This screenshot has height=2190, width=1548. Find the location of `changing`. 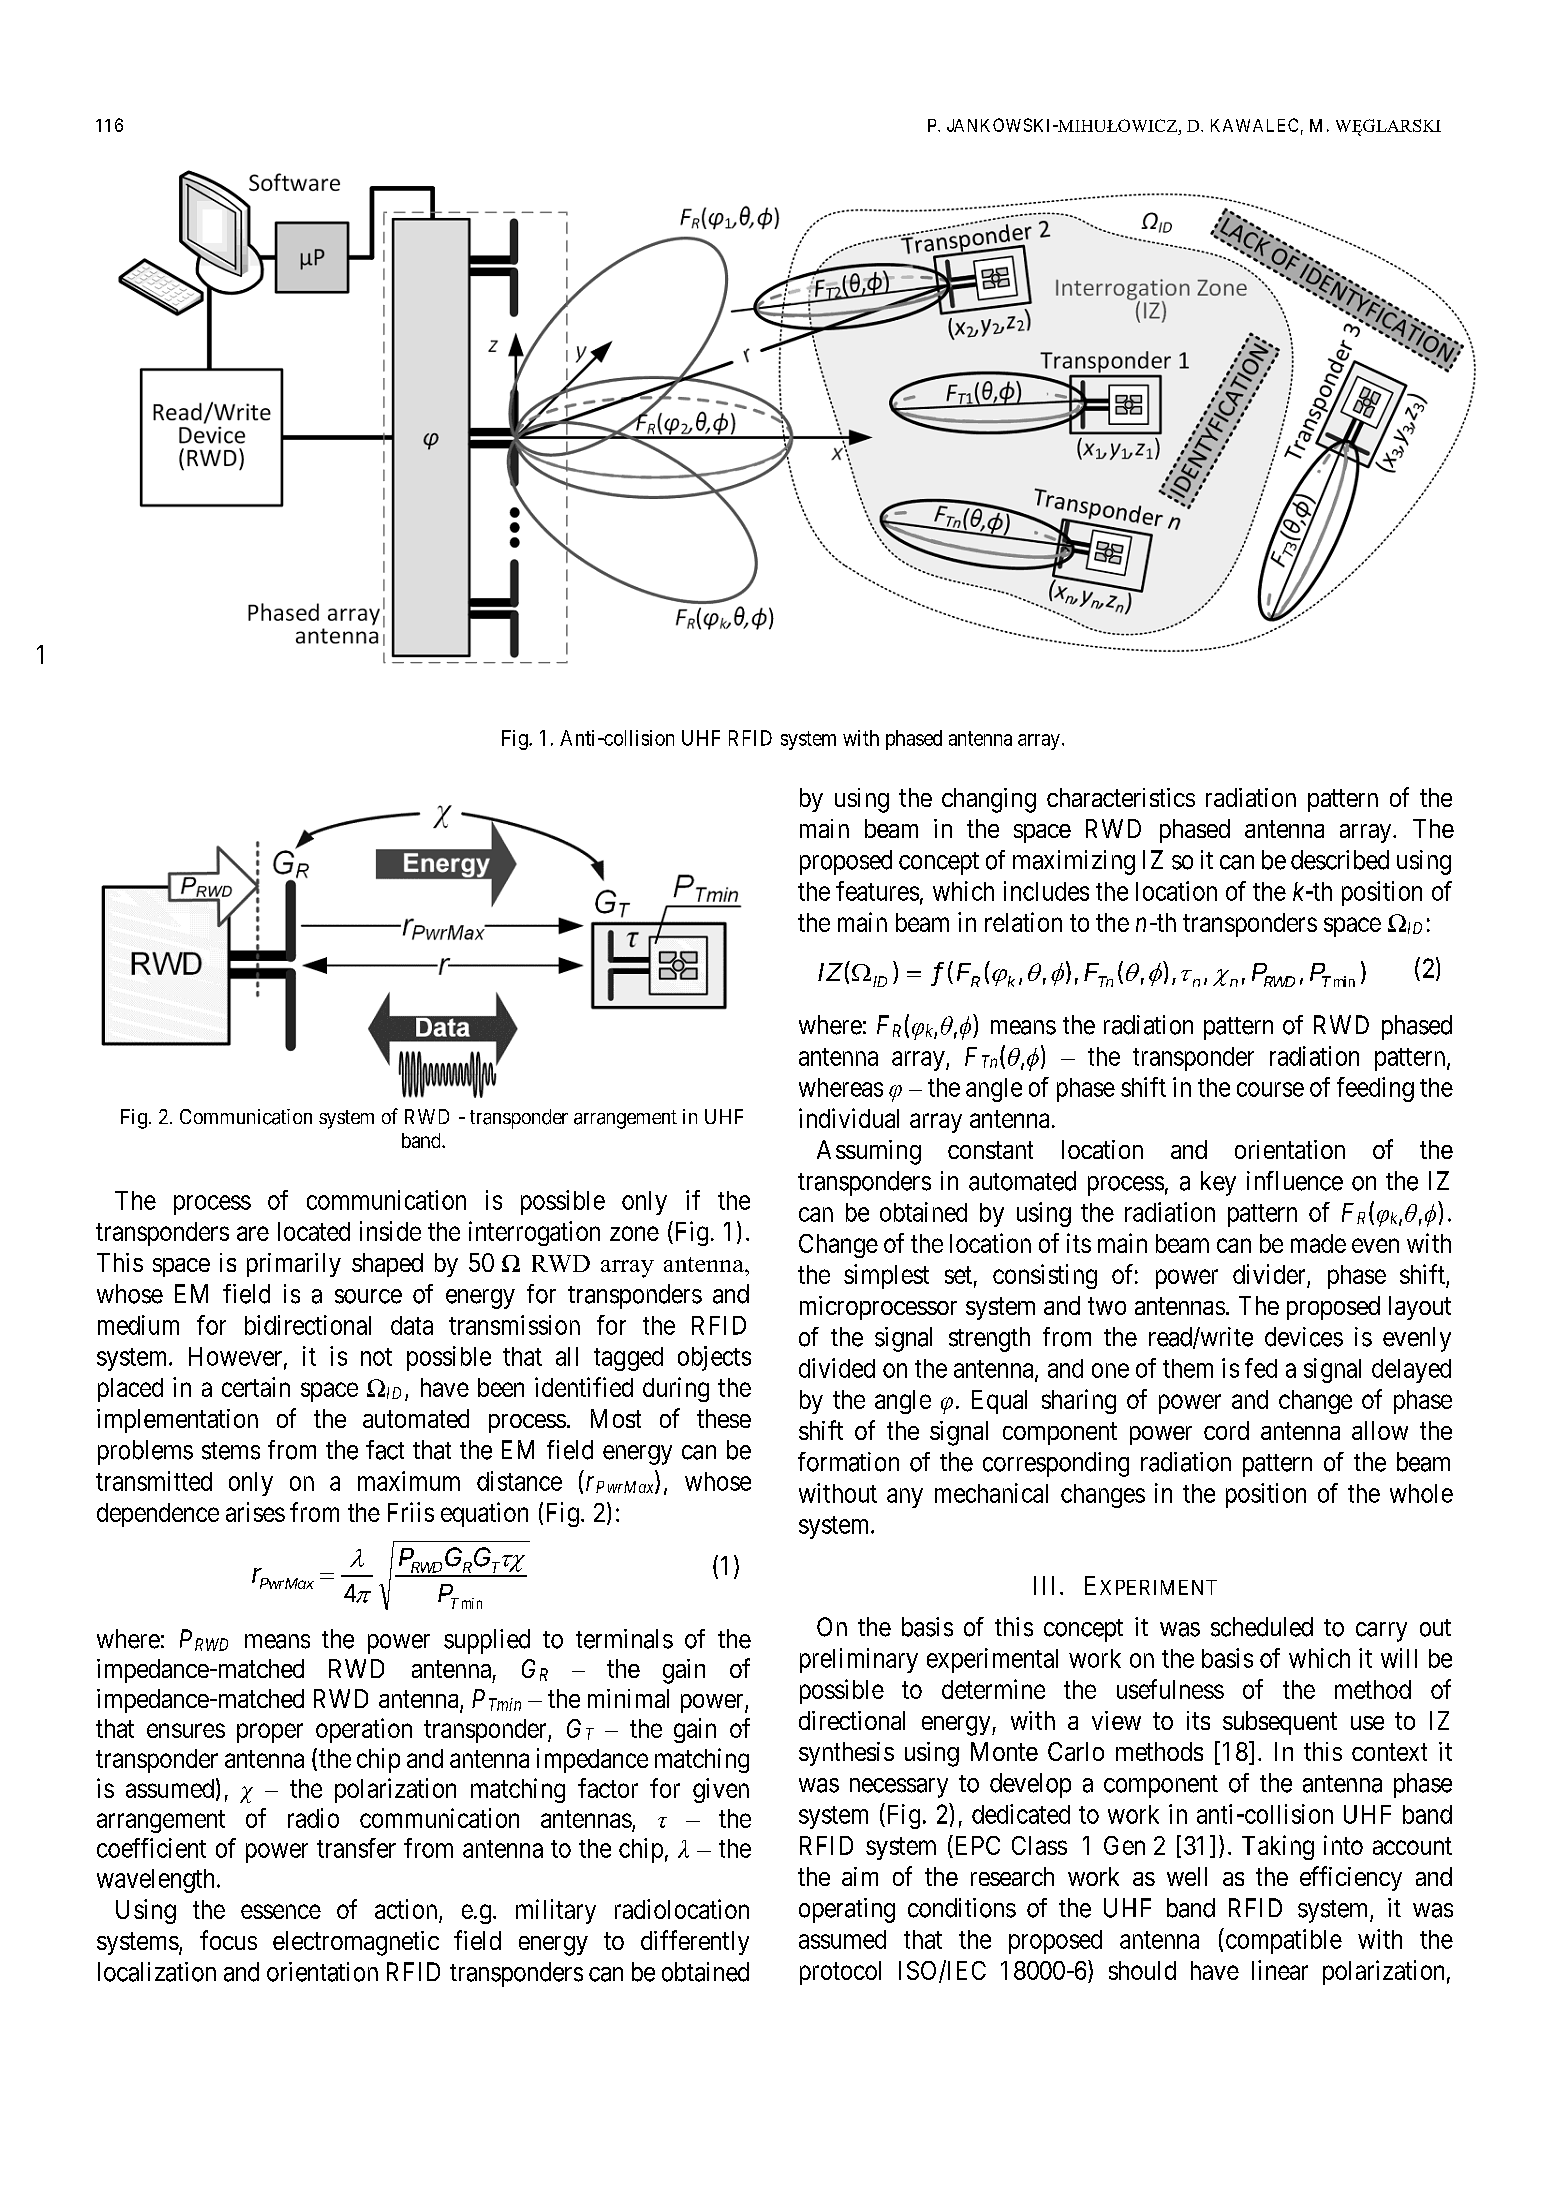

changing is located at coordinates (989, 800).
